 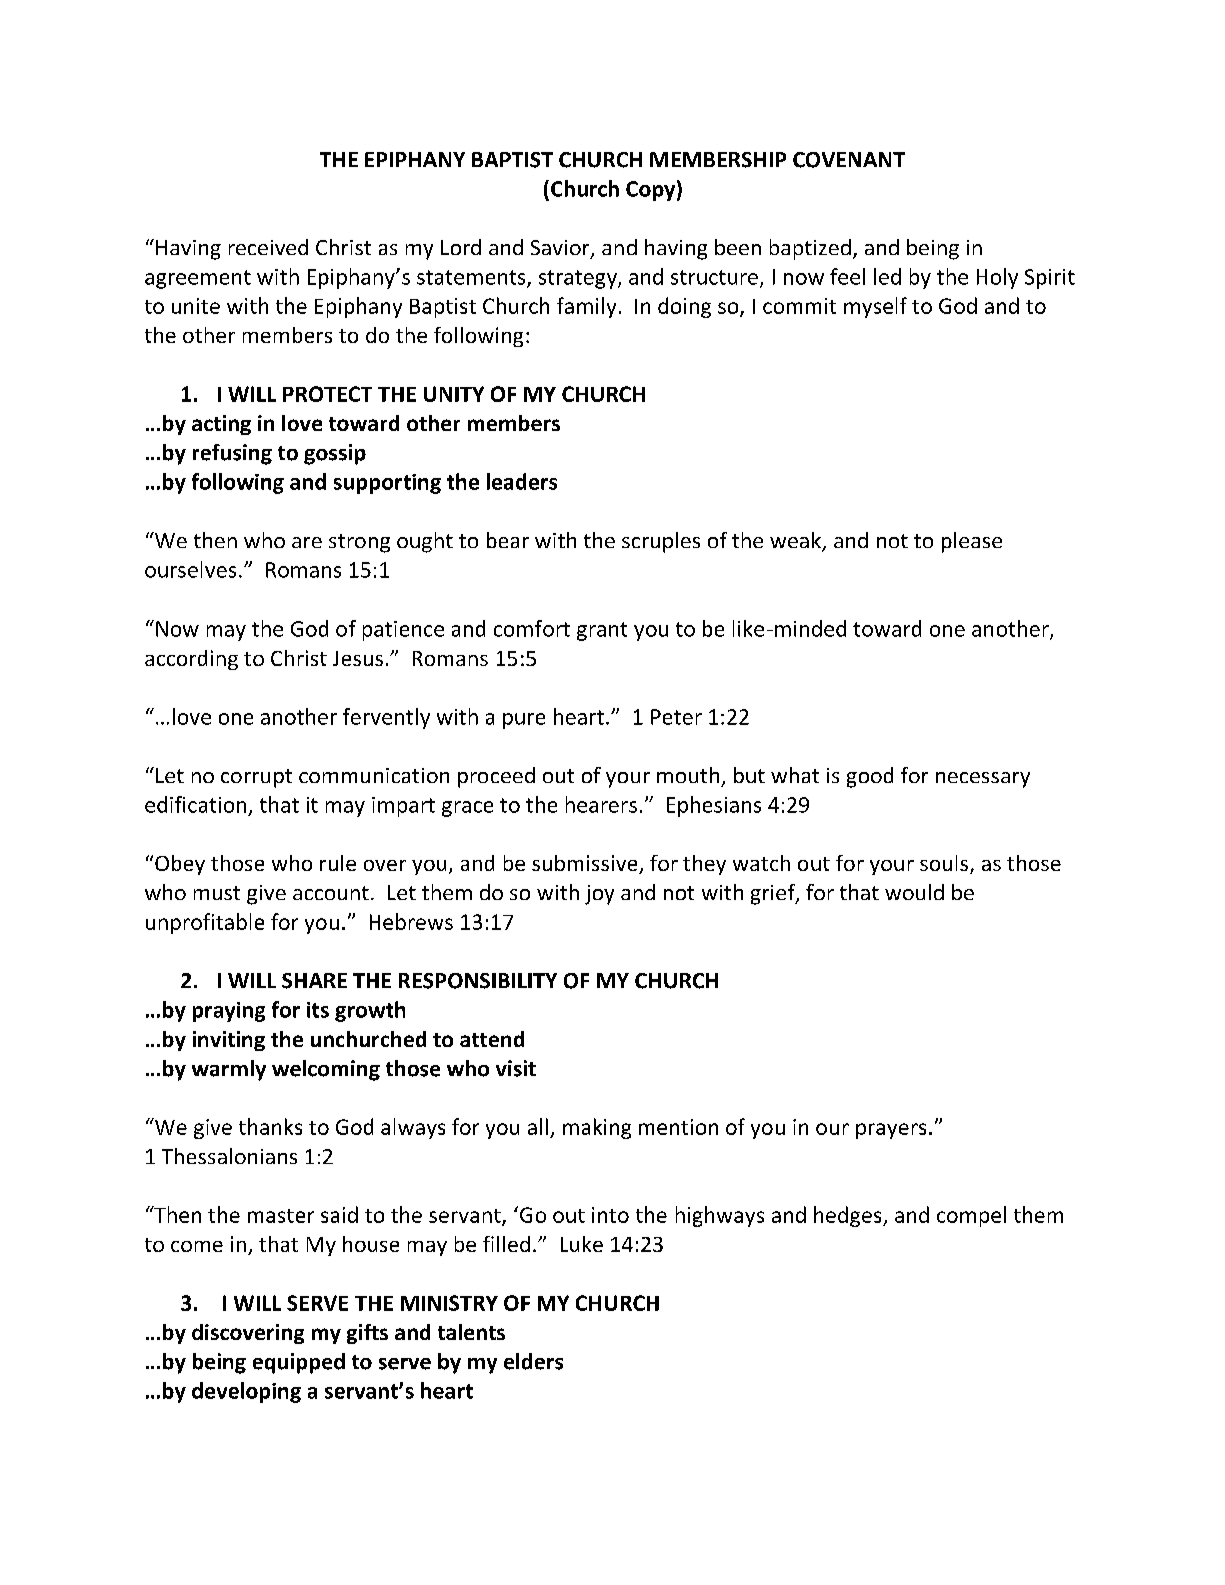 I want to click on SHARE, so click(x=314, y=981).
